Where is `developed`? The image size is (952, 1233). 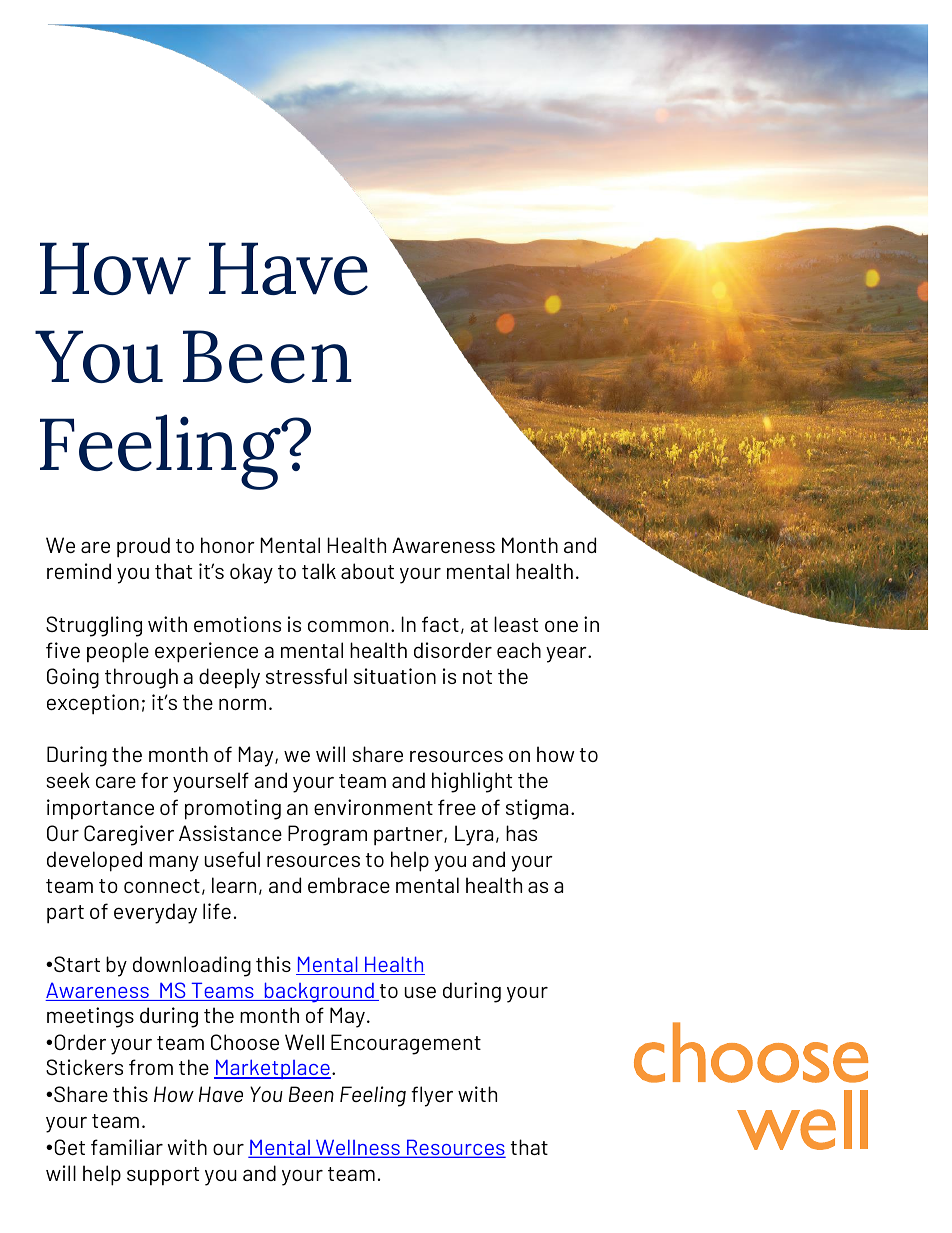 developed is located at coordinates (94, 861).
